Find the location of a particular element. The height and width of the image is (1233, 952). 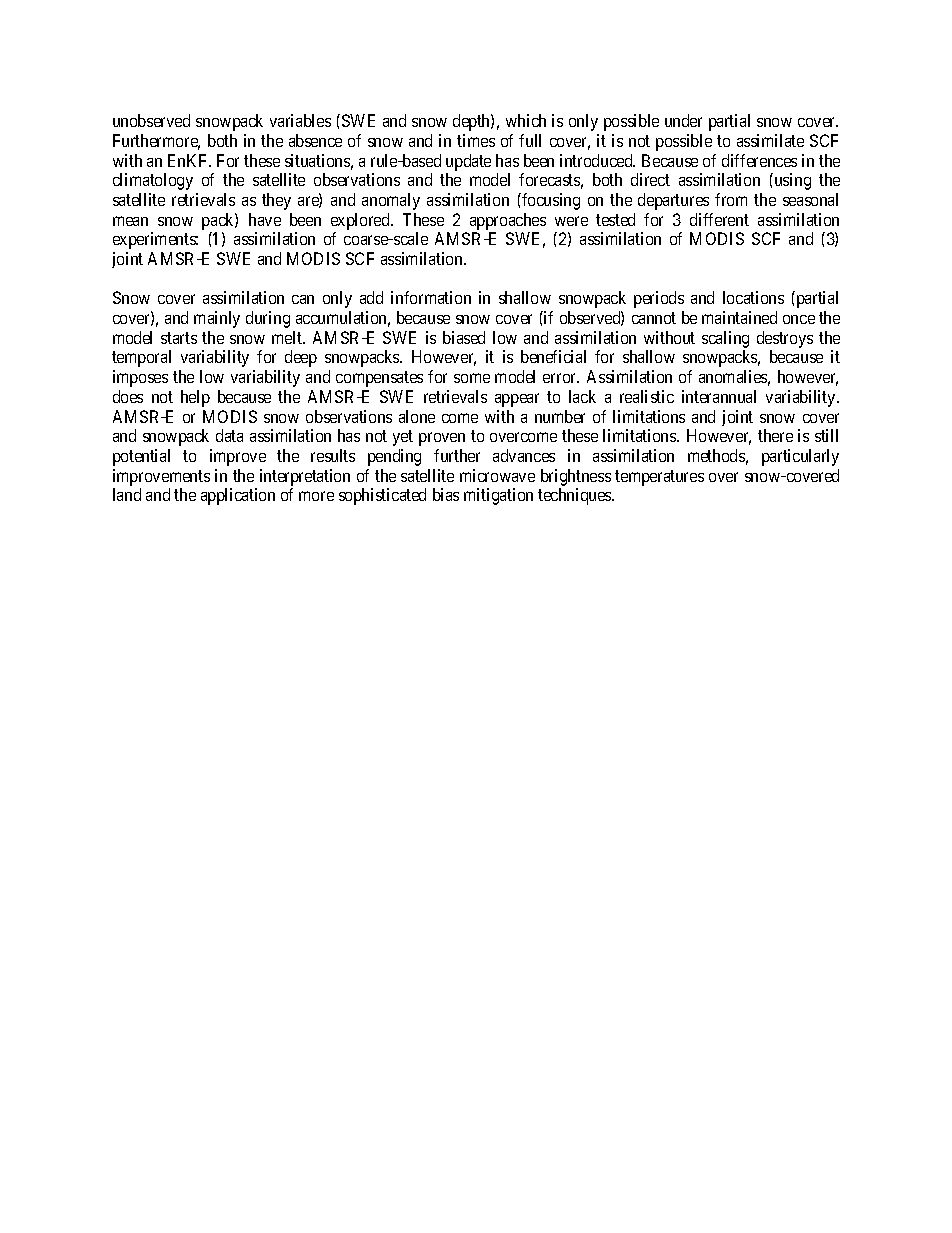

mainly is located at coordinates (217, 319).
